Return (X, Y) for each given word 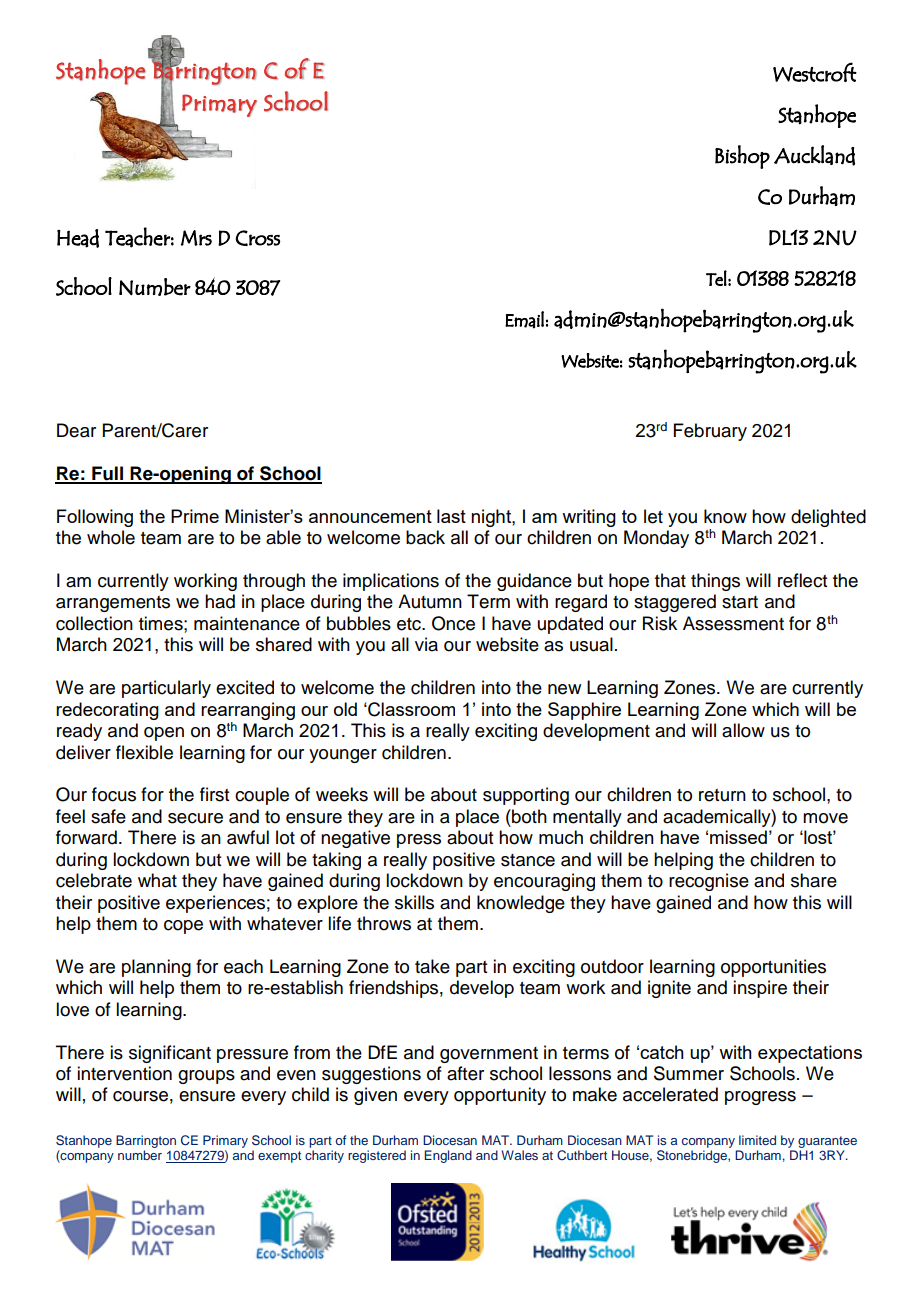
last (451, 516)
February (710, 432)
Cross (257, 238)
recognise (709, 882)
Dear (76, 430)
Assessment (733, 623)
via (426, 644)
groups (206, 1077)
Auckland (814, 155)
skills (414, 902)
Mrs (196, 238)
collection (94, 623)
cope (183, 927)
